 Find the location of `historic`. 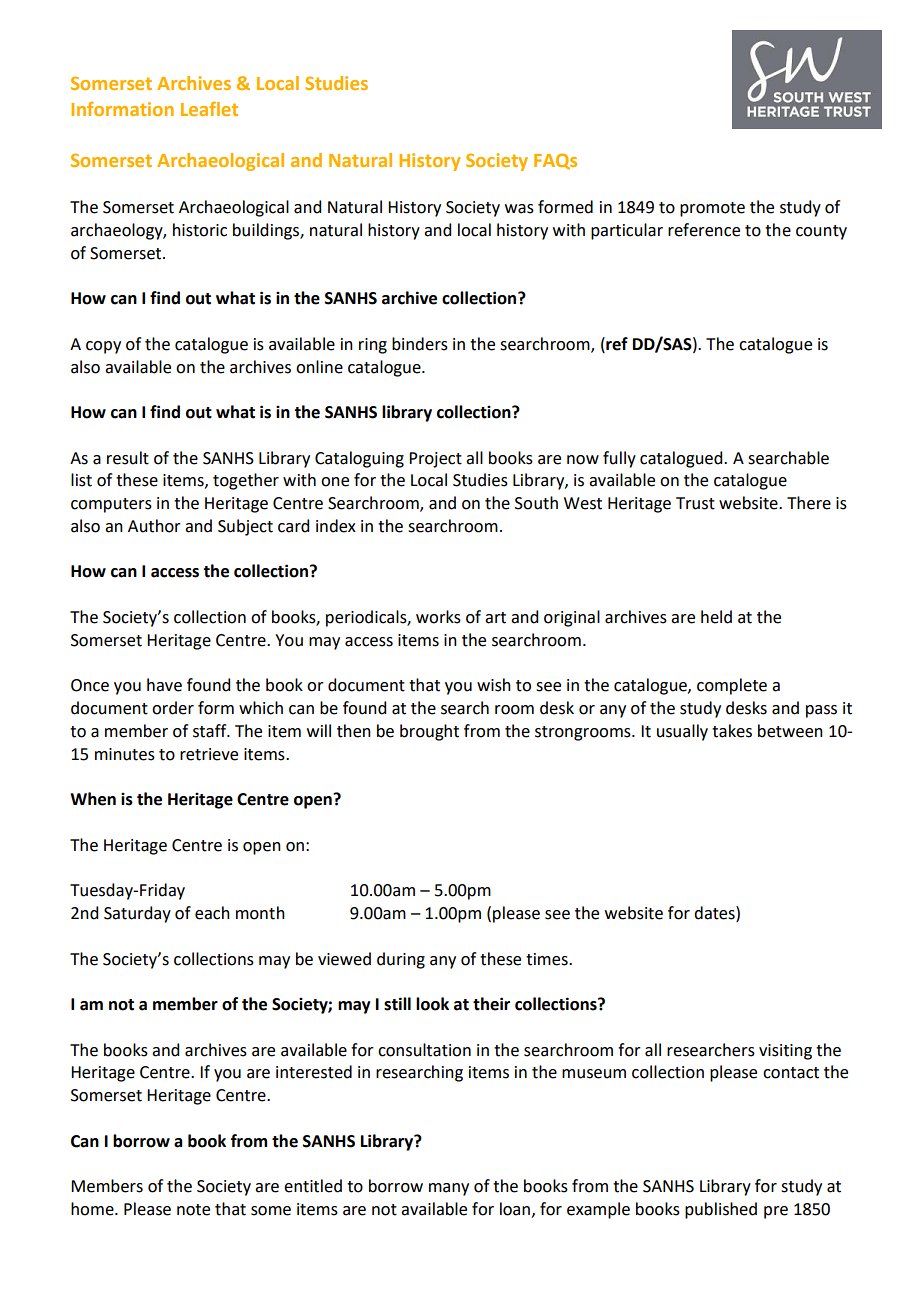

historic is located at coordinates (200, 230).
